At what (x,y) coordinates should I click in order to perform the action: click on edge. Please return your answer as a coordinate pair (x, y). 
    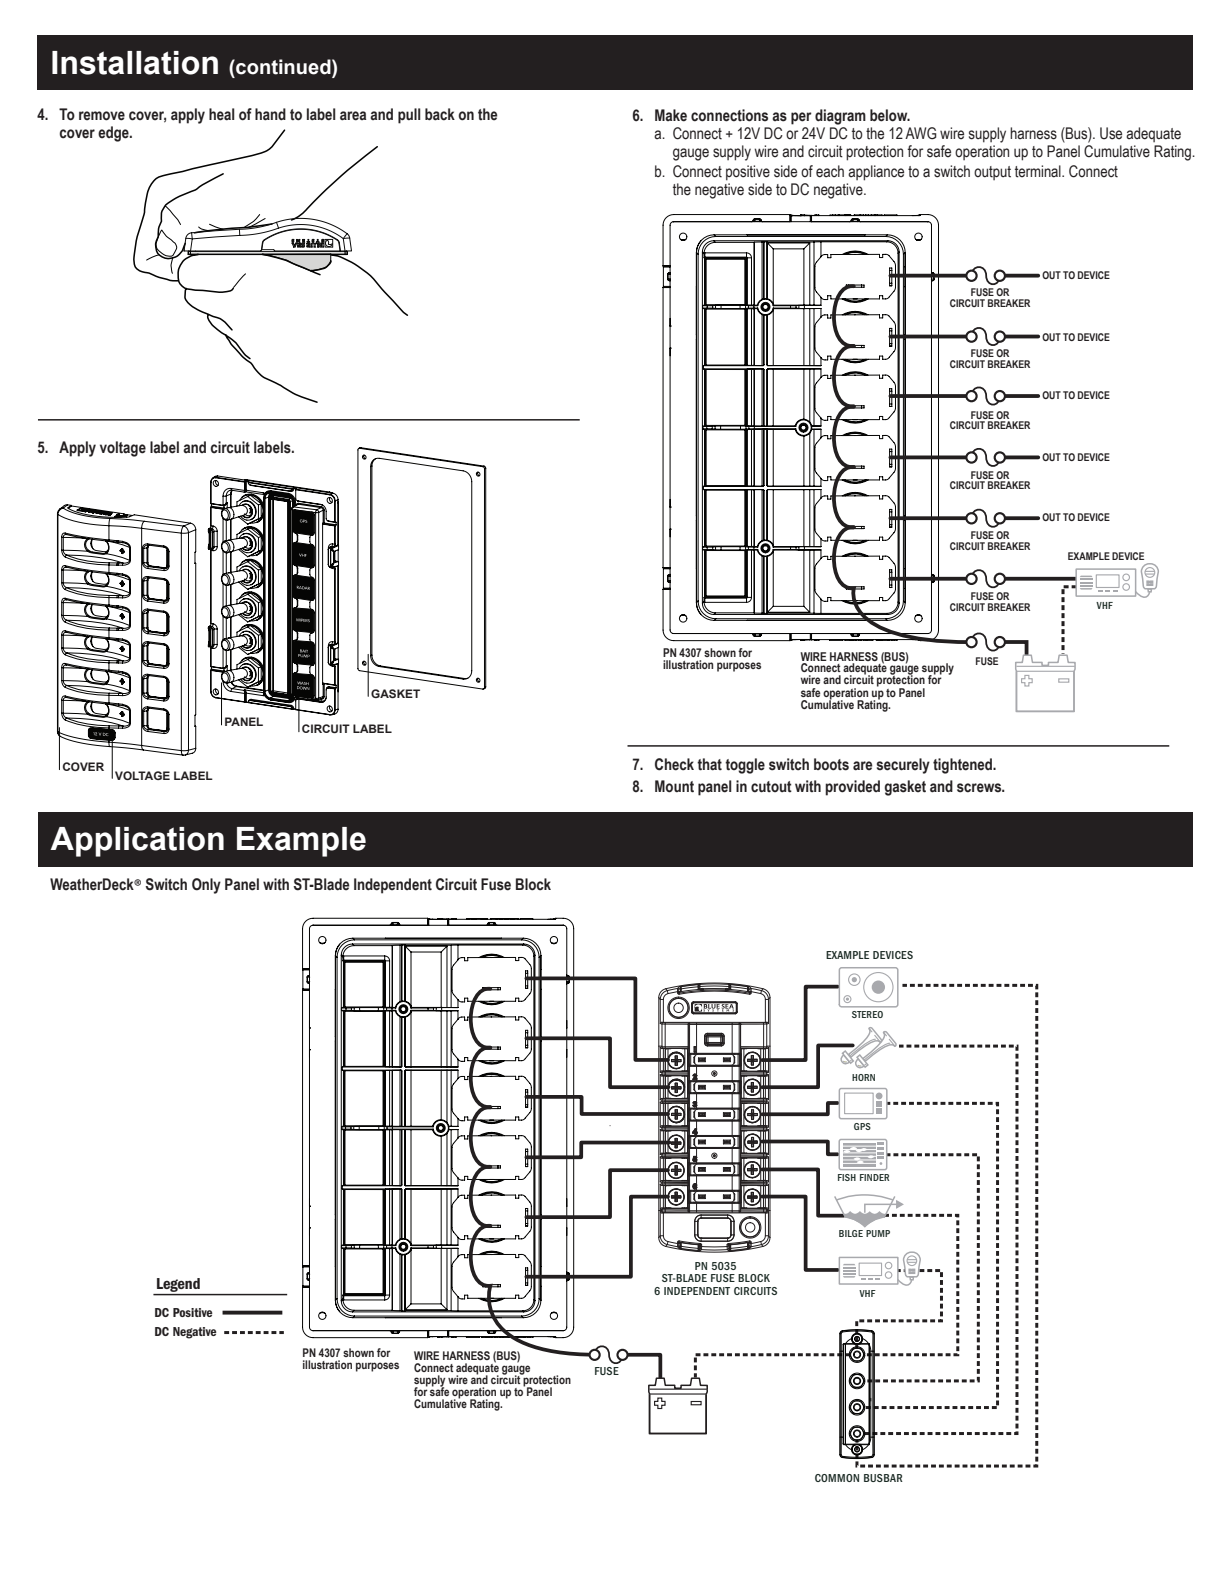
    Looking at the image, I should click on (114, 134).
